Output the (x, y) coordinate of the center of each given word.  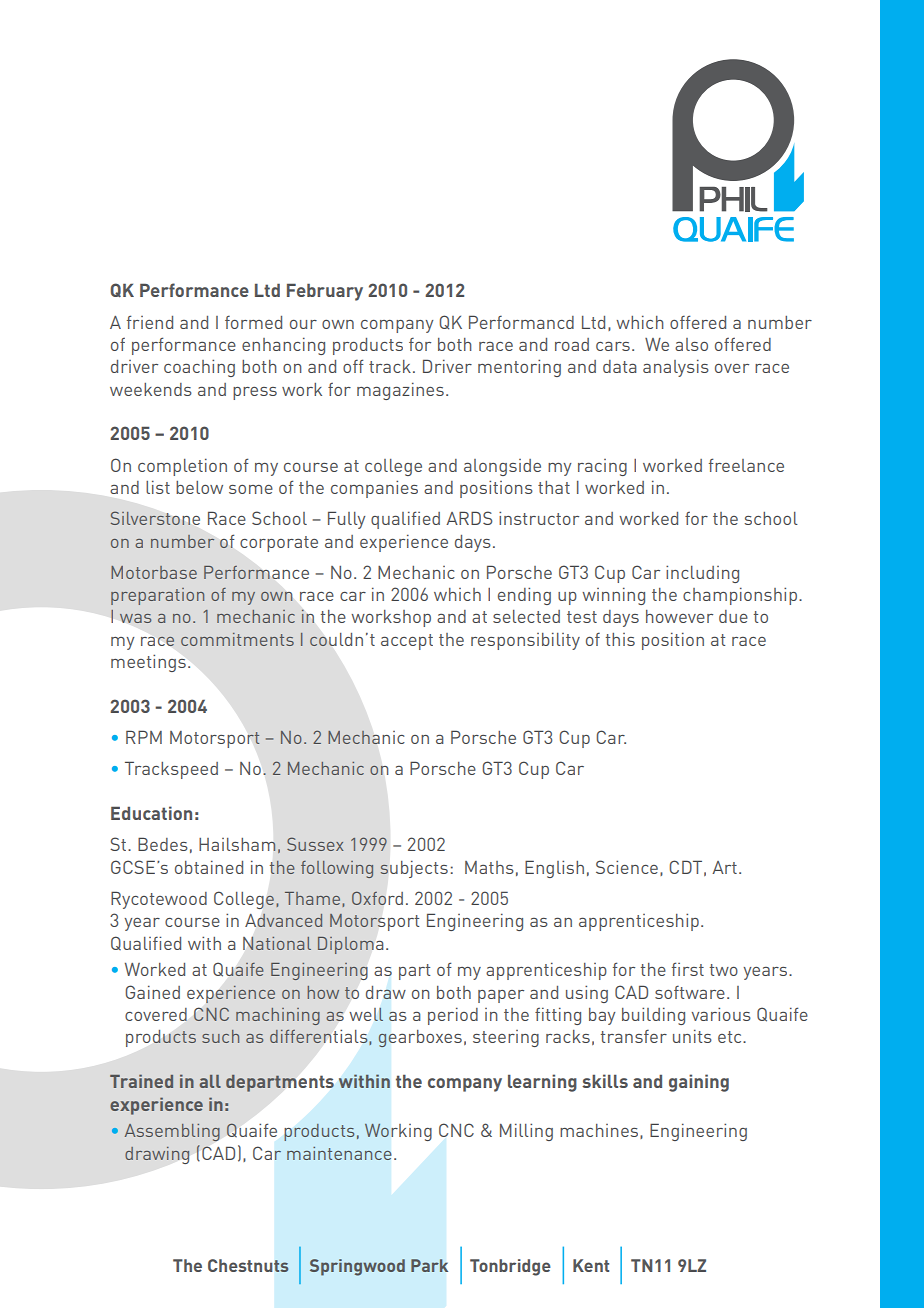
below (199, 487)
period (453, 1016)
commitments (237, 639)
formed (253, 322)
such (220, 1036)
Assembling (172, 1132)
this (620, 639)
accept (407, 642)
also (691, 344)
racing (602, 467)
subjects (414, 869)
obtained (209, 867)
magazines (400, 391)
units (692, 1036)
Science (627, 867)
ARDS (469, 518)
